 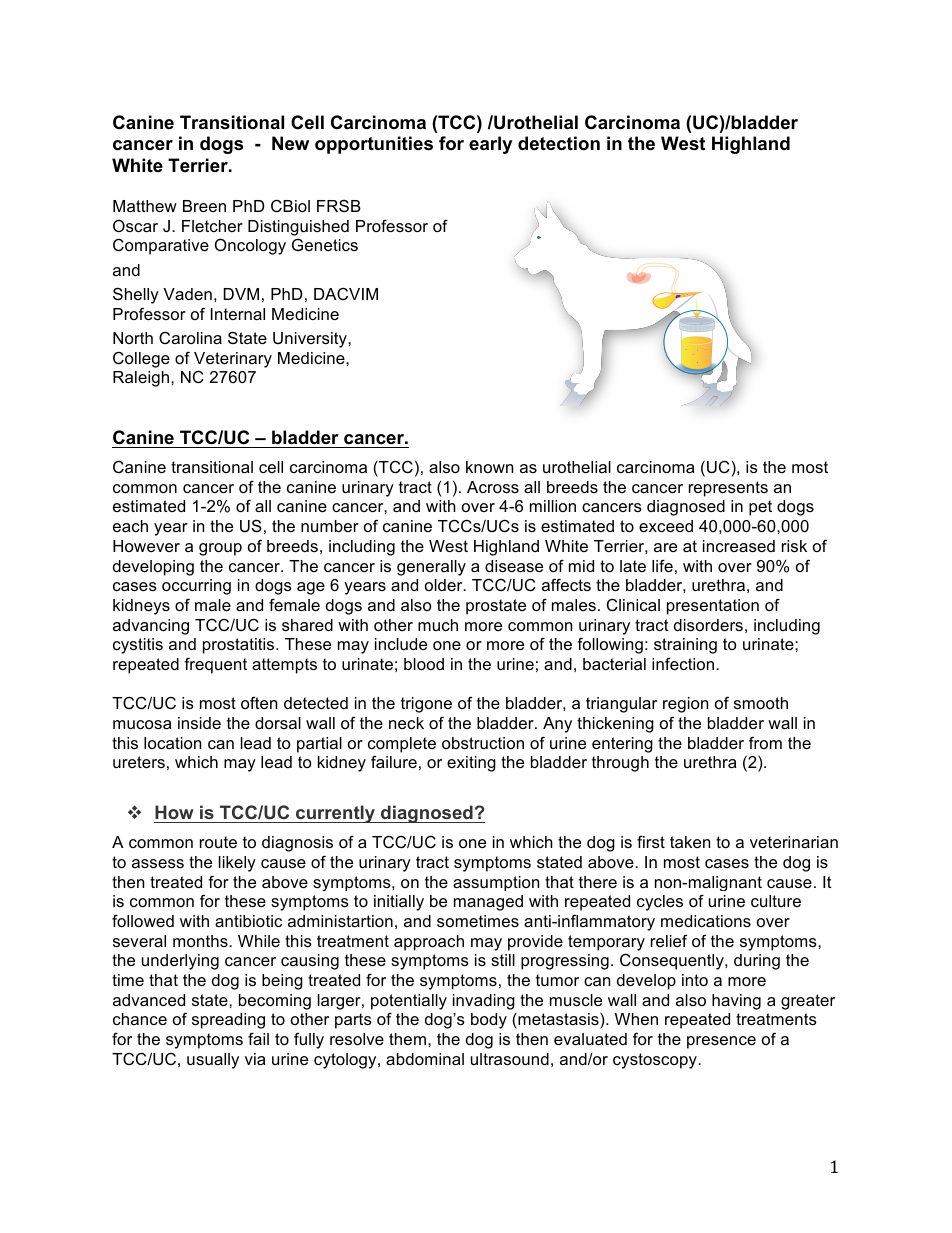 What do you see at coordinates (690, 842) in the screenshot?
I see `taken` at bounding box center [690, 842].
